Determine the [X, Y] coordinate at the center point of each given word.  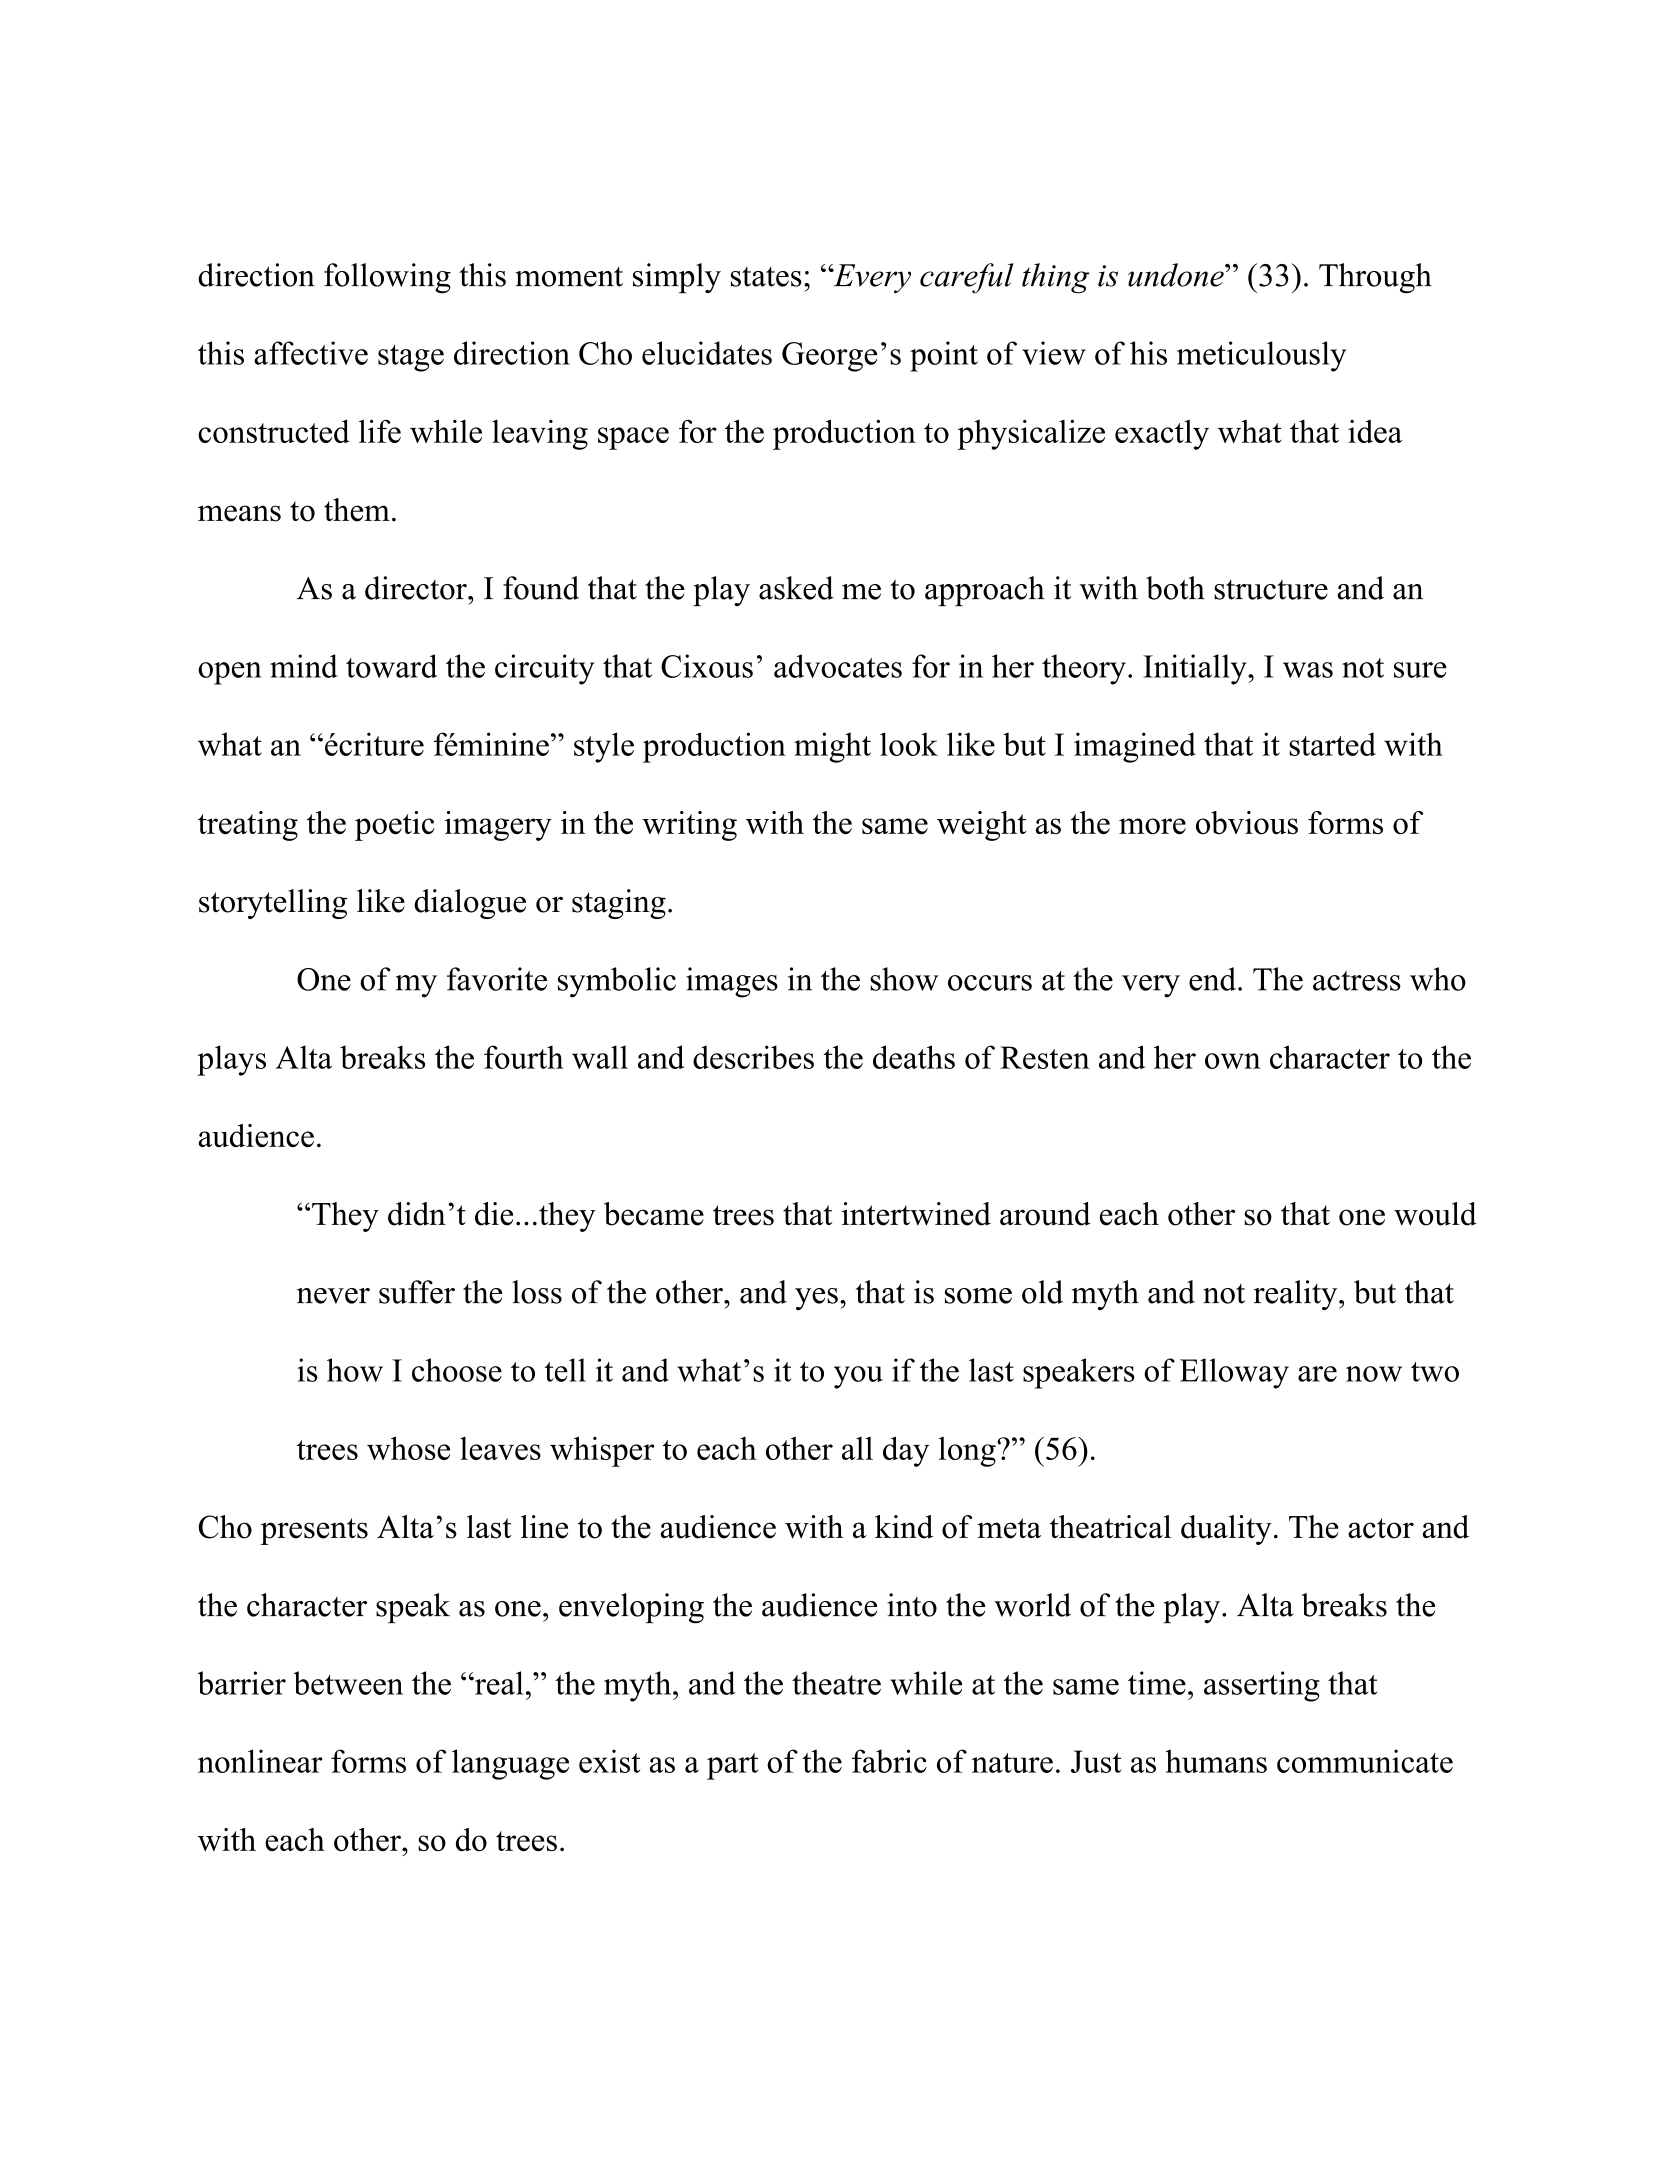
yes [816, 1299]
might [832, 747]
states [766, 277]
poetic [395, 826]
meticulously [1261, 356]
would [1435, 1214]
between [348, 1683]
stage [411, 358]
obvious [1247, 822]
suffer [417, 1292]
